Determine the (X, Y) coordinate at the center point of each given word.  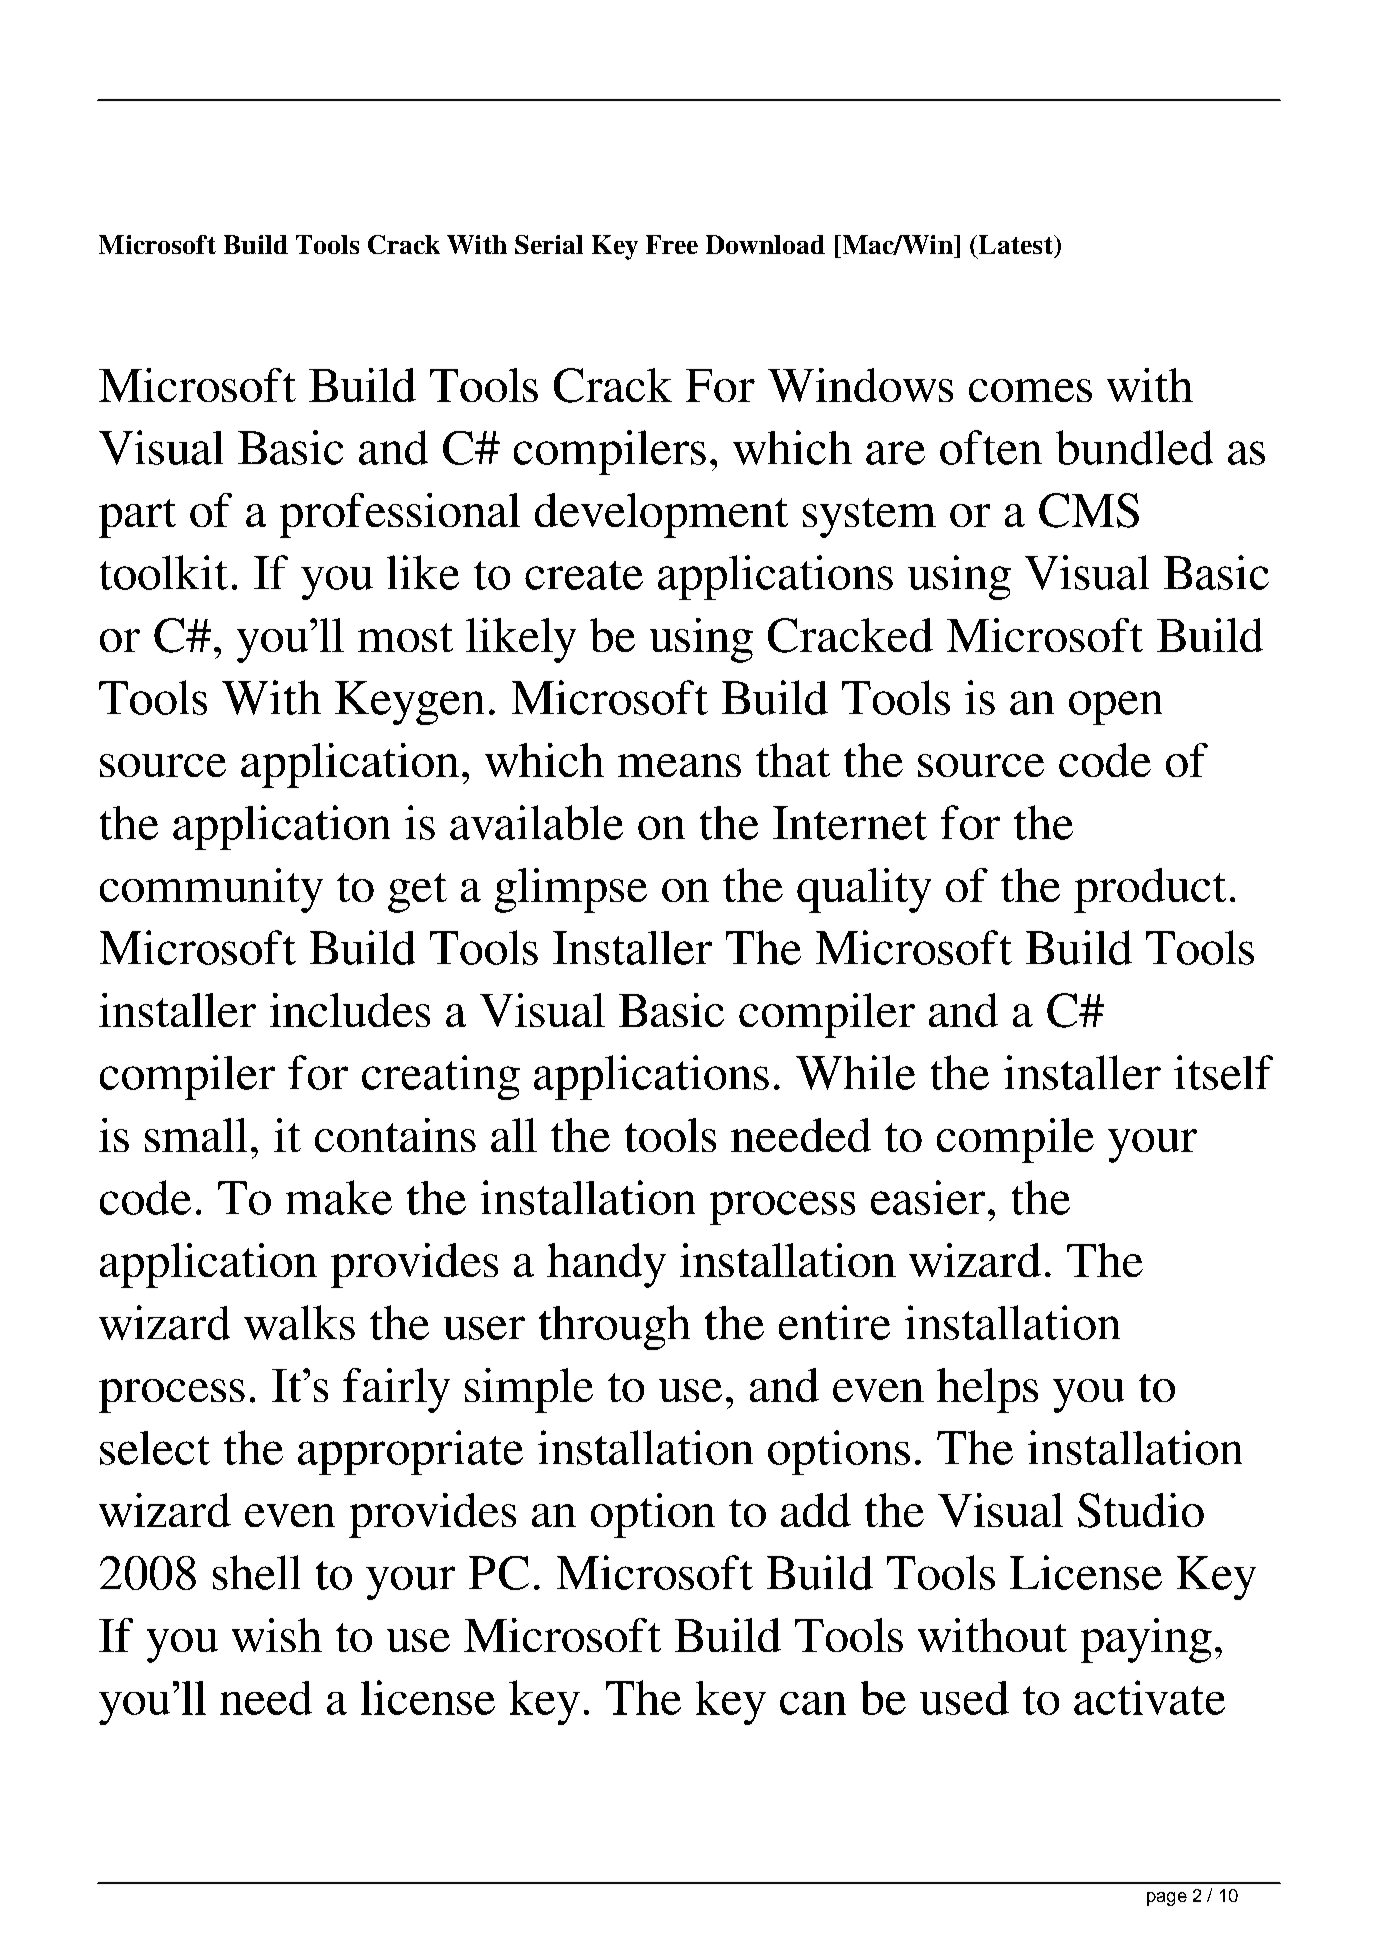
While (855, 1072)
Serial (549, 244)
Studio (1141, 1510)
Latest (1015, 244)
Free (672, 244)
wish (277, 1635)
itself (1223, 1072)
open (1115, 708)
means (679, 765)
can (813, 1703)
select (155, 1448)
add (816, 1510)
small (196, 1135)
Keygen (409, 703)
